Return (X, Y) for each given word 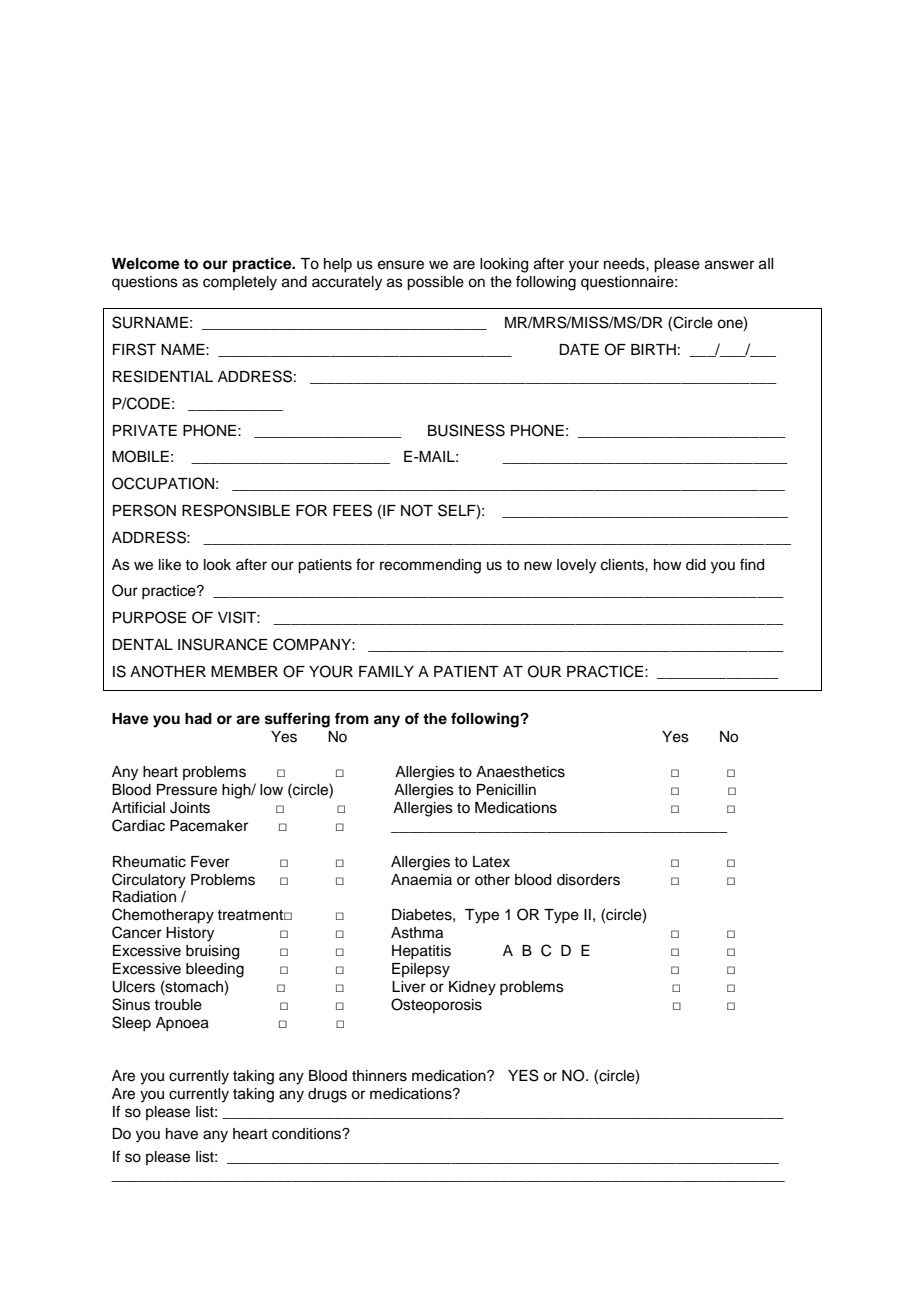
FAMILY (386, 671)
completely (240, 283)
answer (729, 265)
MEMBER (244, 671)
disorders (588, 880)
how (668, 565)
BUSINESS (466, 430)
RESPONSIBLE (236, 510)
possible (435, 283)
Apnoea (182, 1024)
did (696, 565)
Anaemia (421, 880)
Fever (210, 862)
